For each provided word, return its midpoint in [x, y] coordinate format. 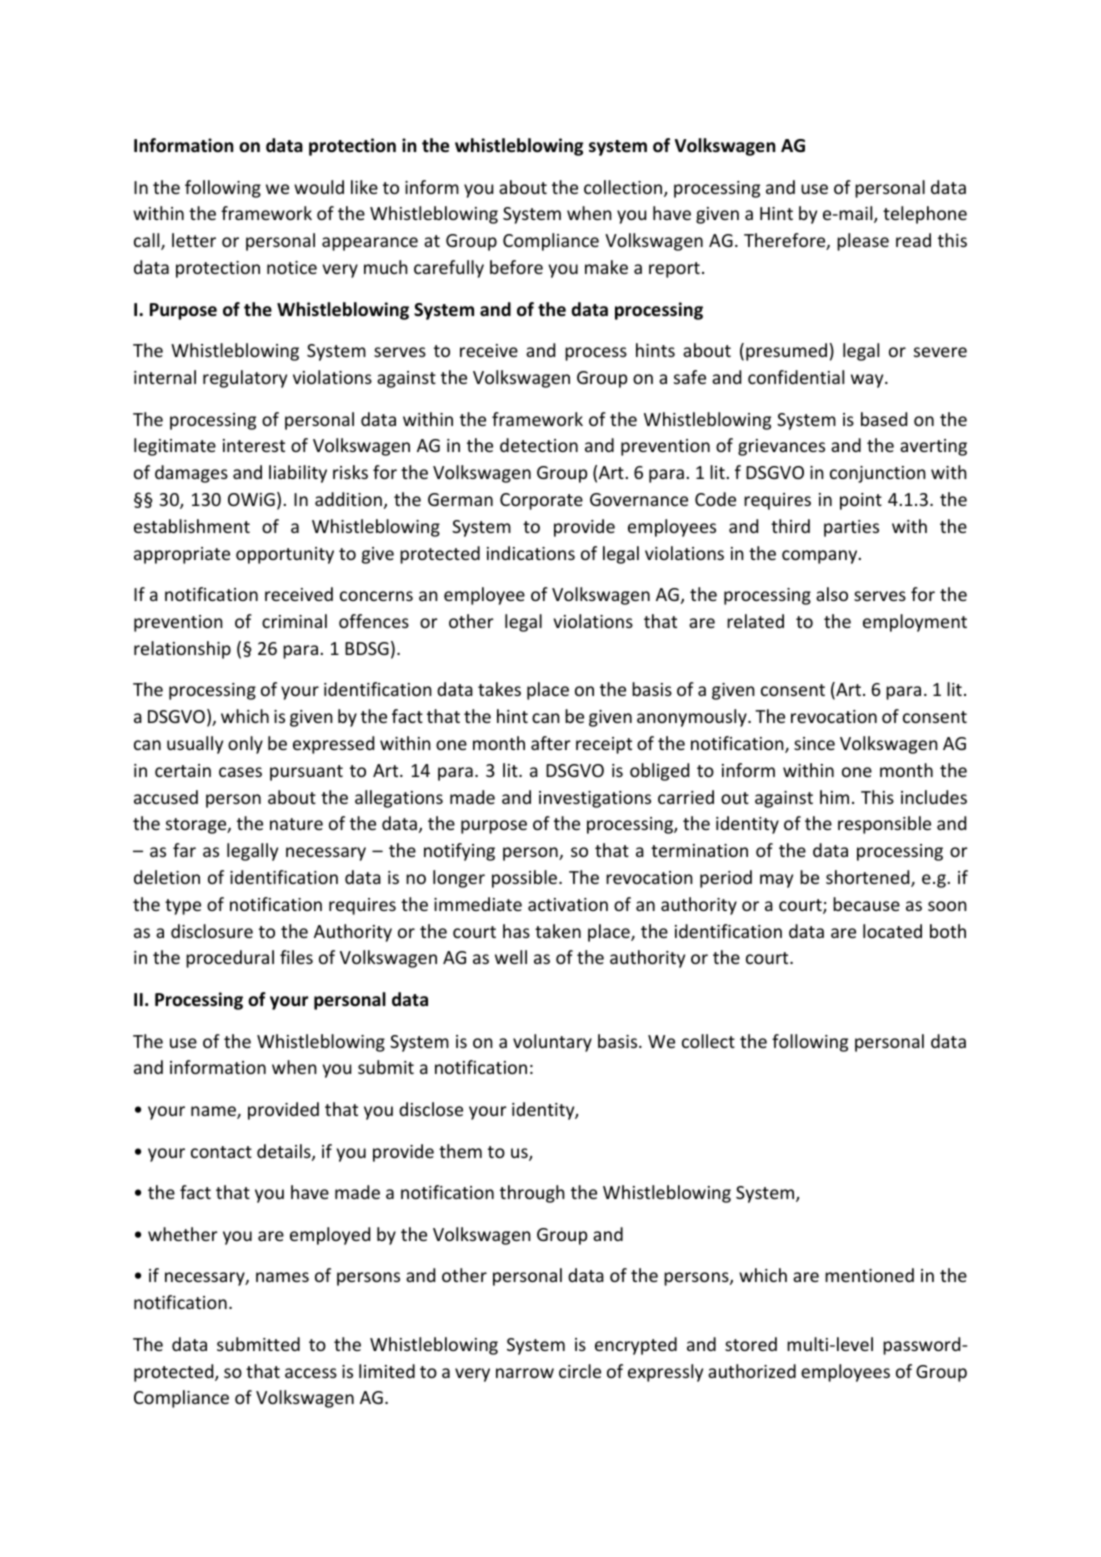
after [551, 743]
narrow [525, 1373]
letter [194, 240]
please [863, 242]
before [516, 267]
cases [240, 772]
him [834, 797]
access [311, 1373]
